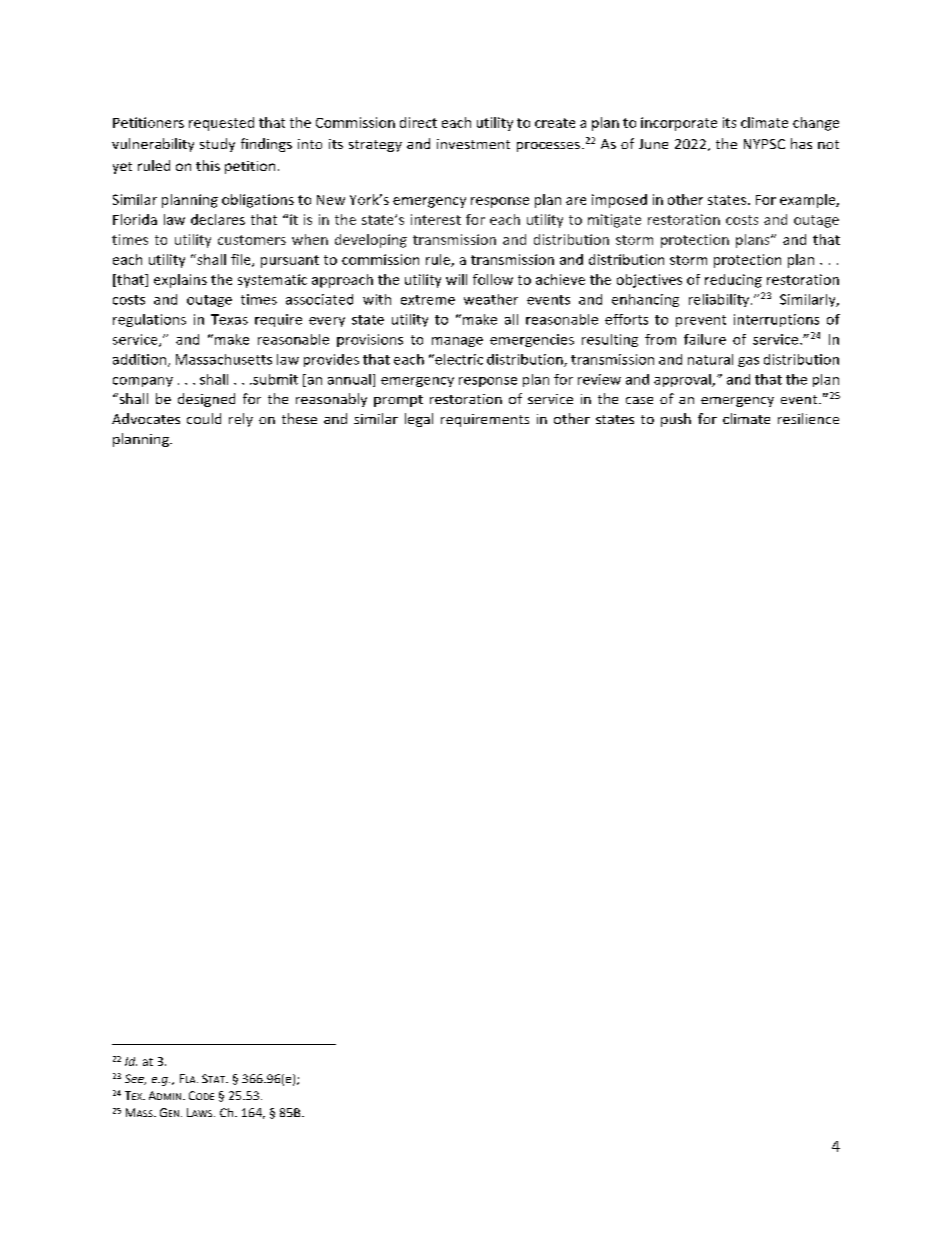  I want to click on investment, so click(473, 144).
